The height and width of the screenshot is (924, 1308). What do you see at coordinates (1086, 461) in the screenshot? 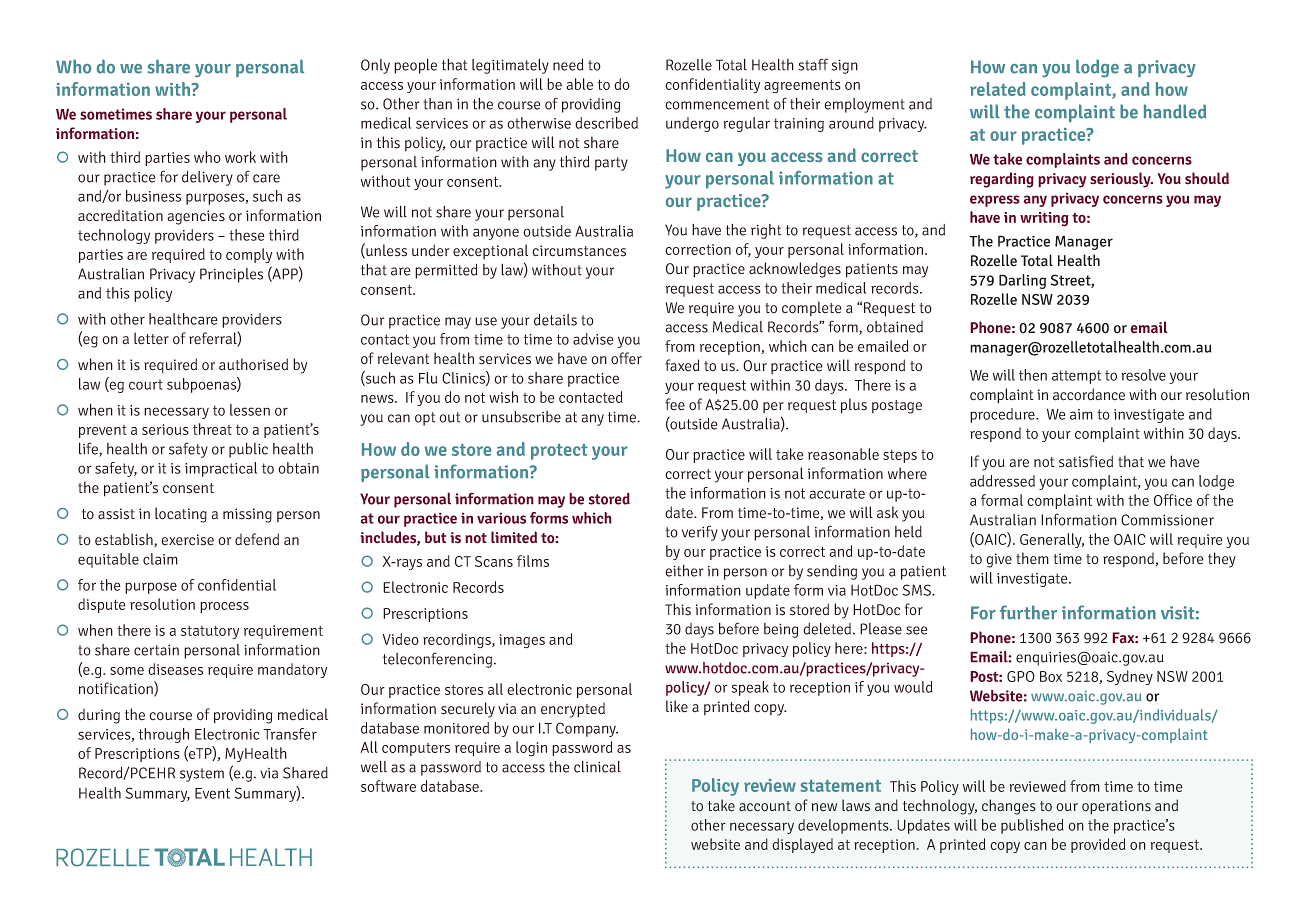
I see `satisfied` at bounding box center [1086, 461].
